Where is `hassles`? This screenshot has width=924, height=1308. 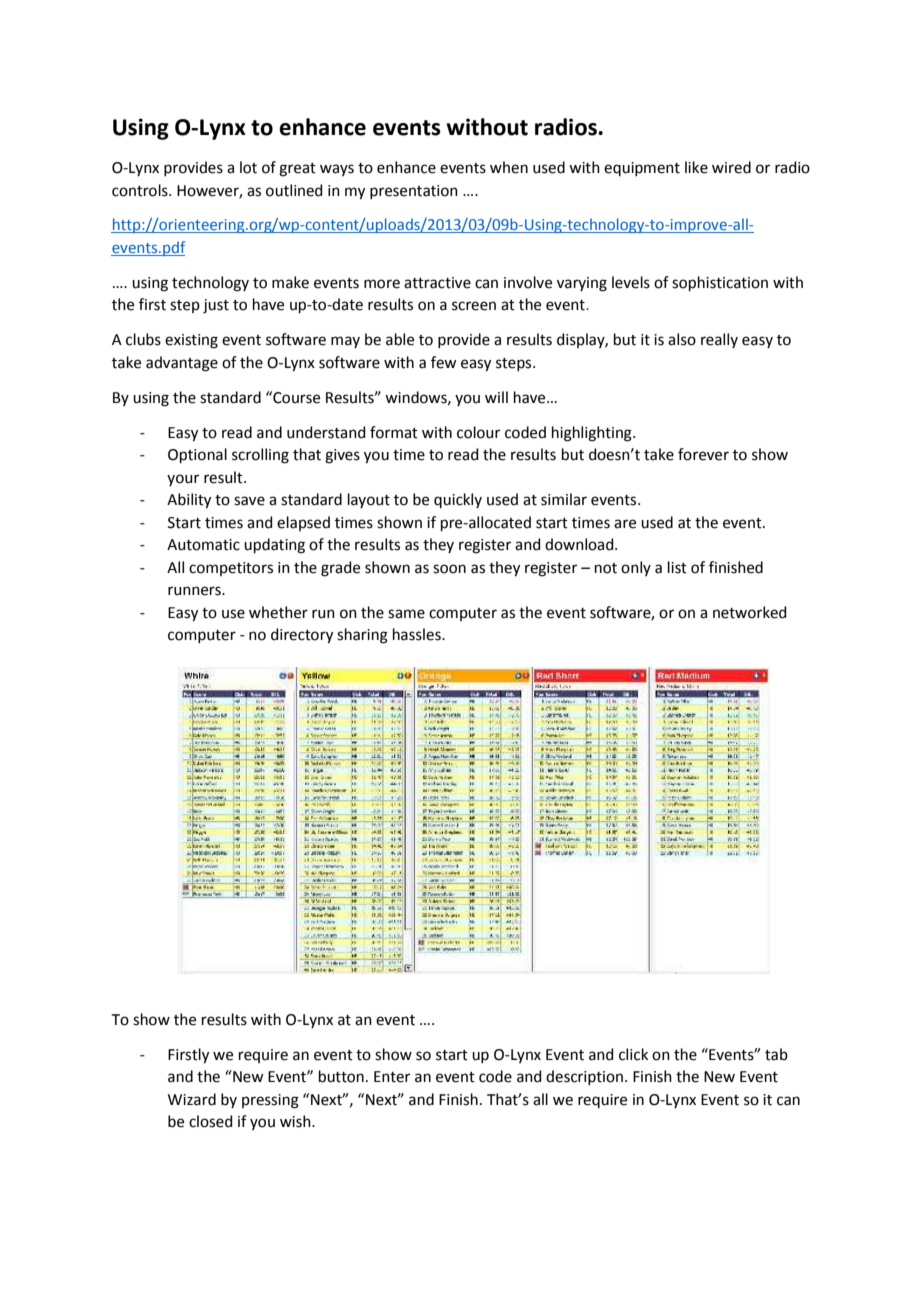 hassles is located at coordinates (418, 634).
